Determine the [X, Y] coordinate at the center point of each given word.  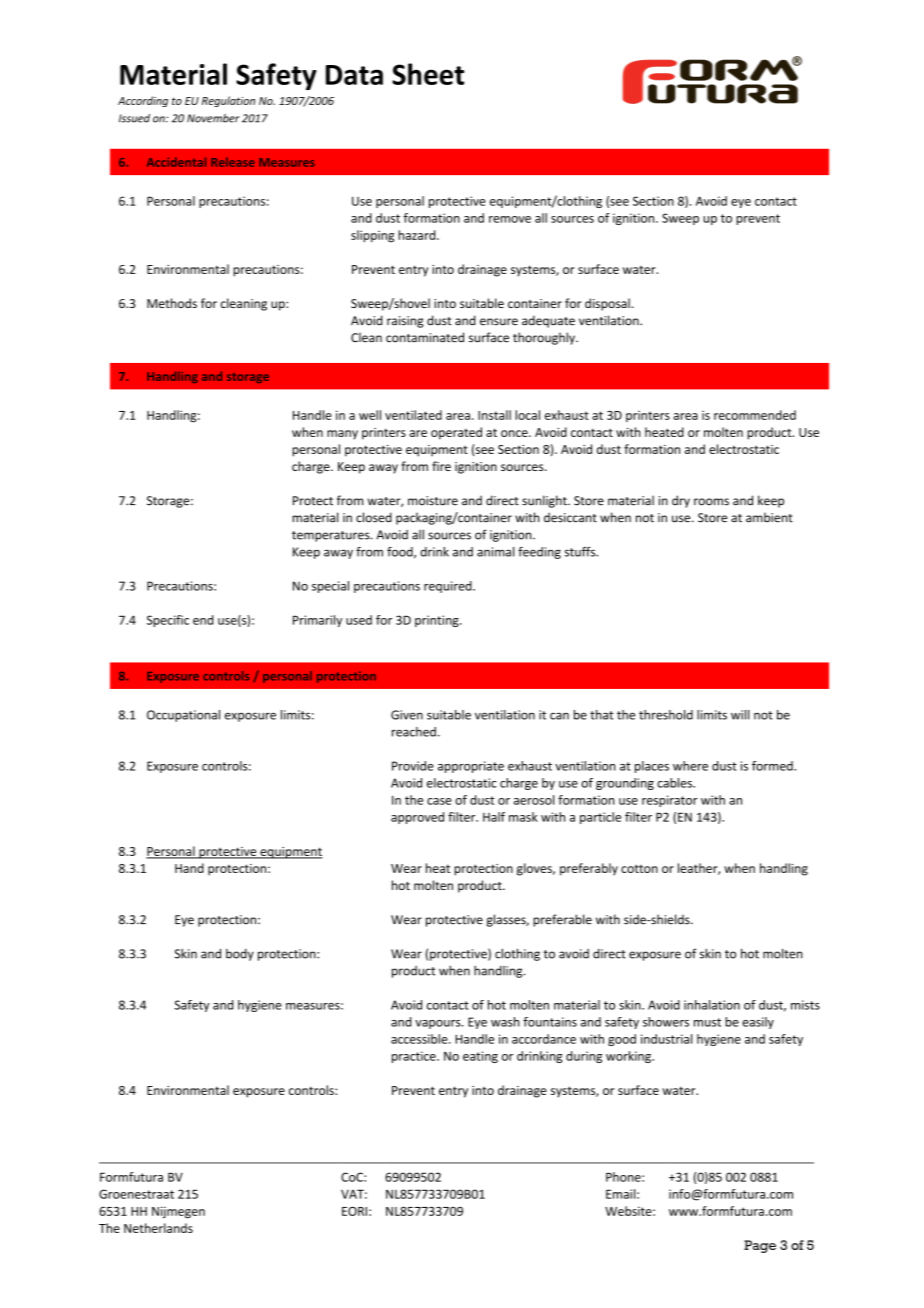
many [342, 435]
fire [441, 466]
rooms [711, 502]
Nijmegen [178, 1212]
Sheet [428, 74]
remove [510, 219]
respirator [670, 801]
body [240, 955]
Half [494, 817]
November [213, 118]
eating [480, 1057]
